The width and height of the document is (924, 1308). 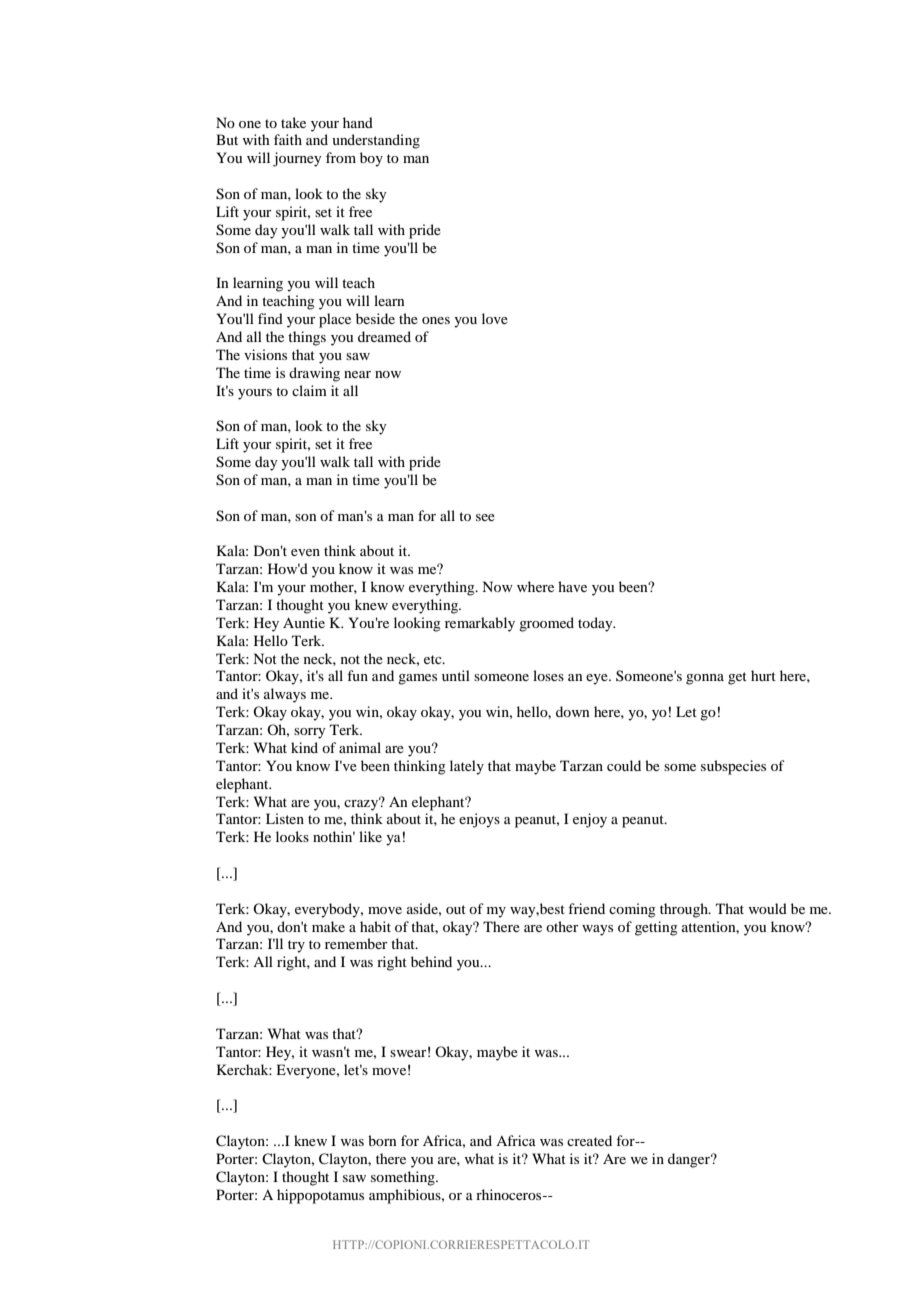 What do you see at coordinates (431, 961) in the document?
I see `behind` at bounding box center [431, 961].
